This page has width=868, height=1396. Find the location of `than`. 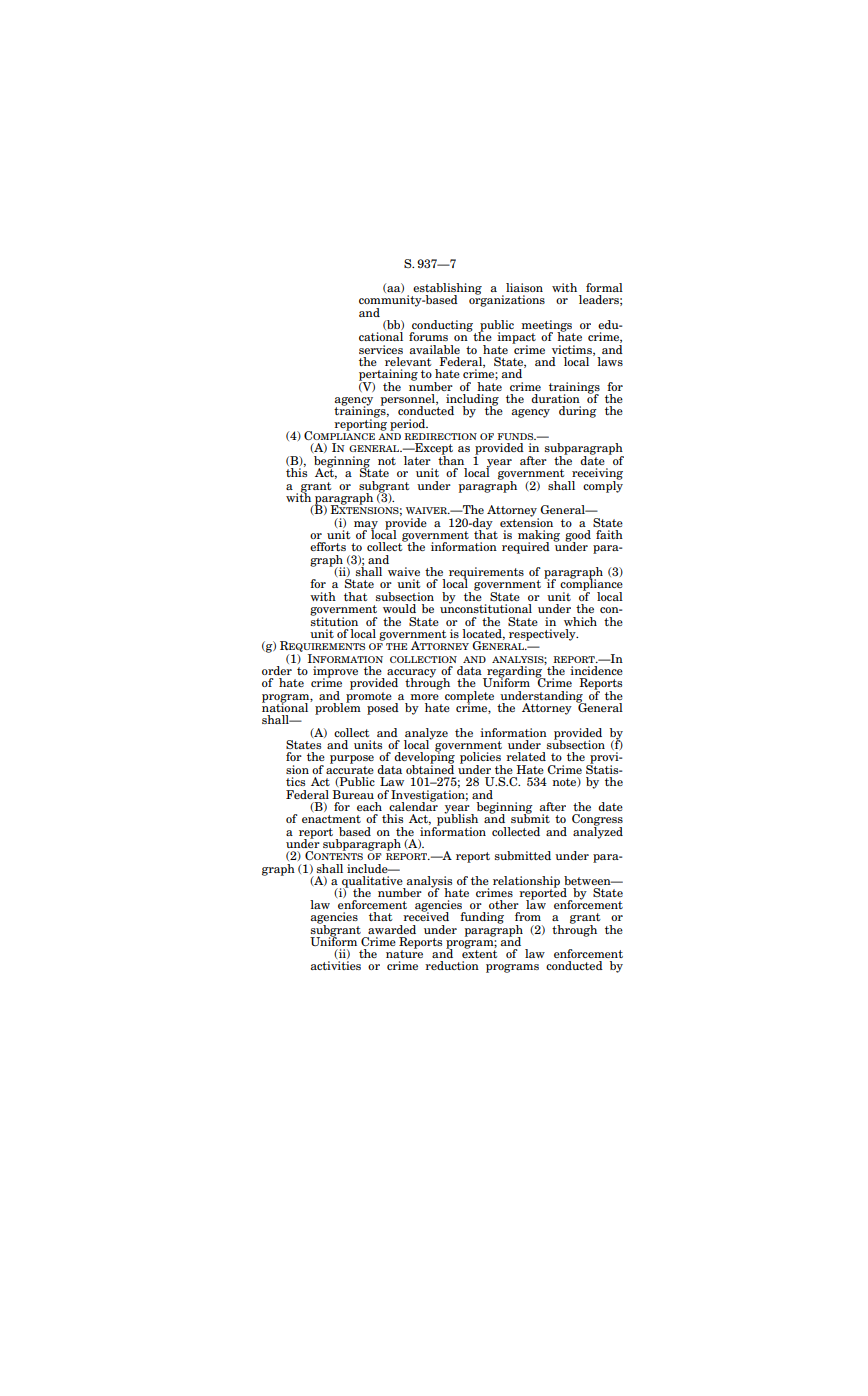

than is located at coordinates (451, 459).
